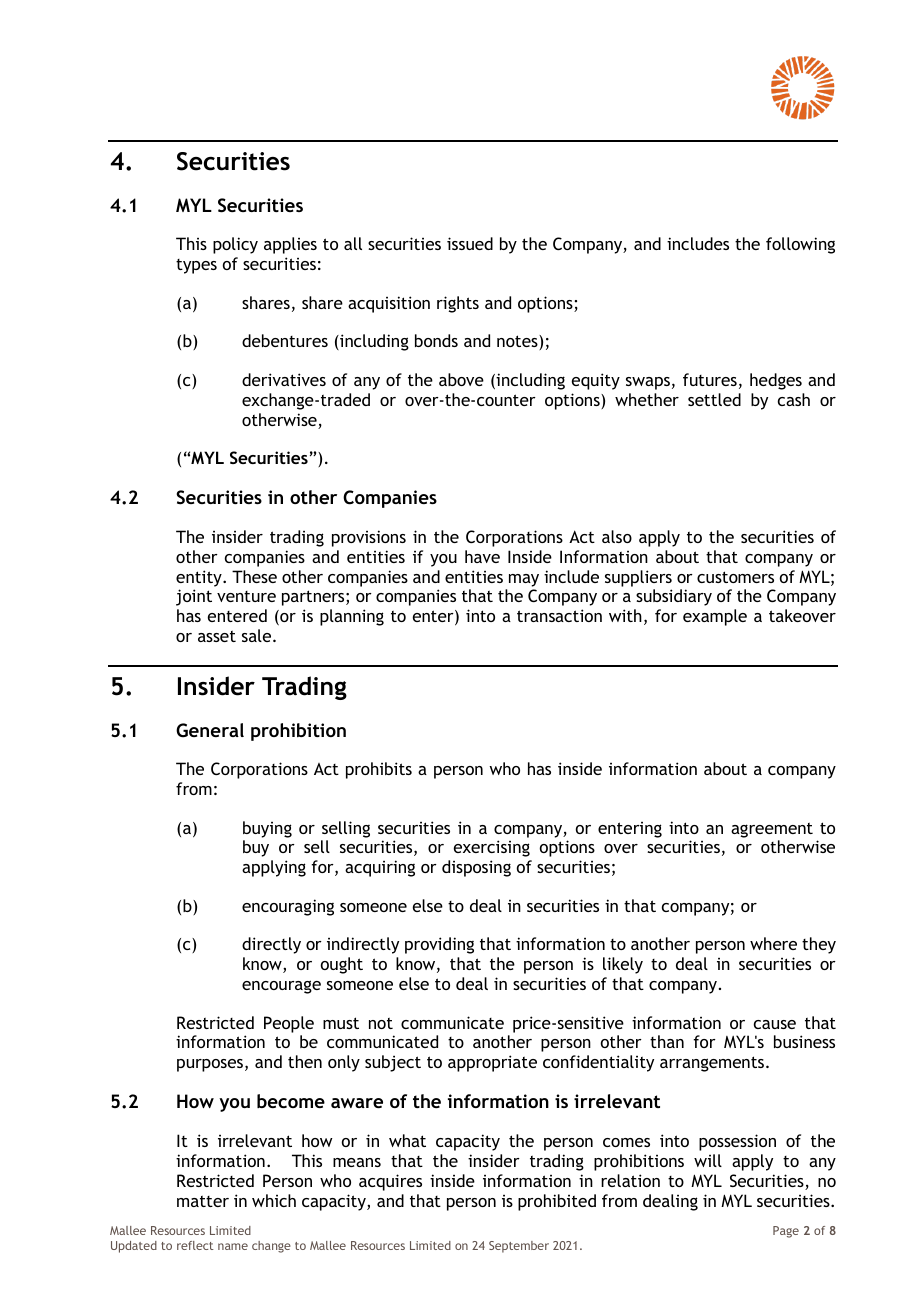 The height and width of the image is (1308, 924). What do you see at coordinates (196, 266) in the image?
I see `types` at bounding box center [196, 266].
